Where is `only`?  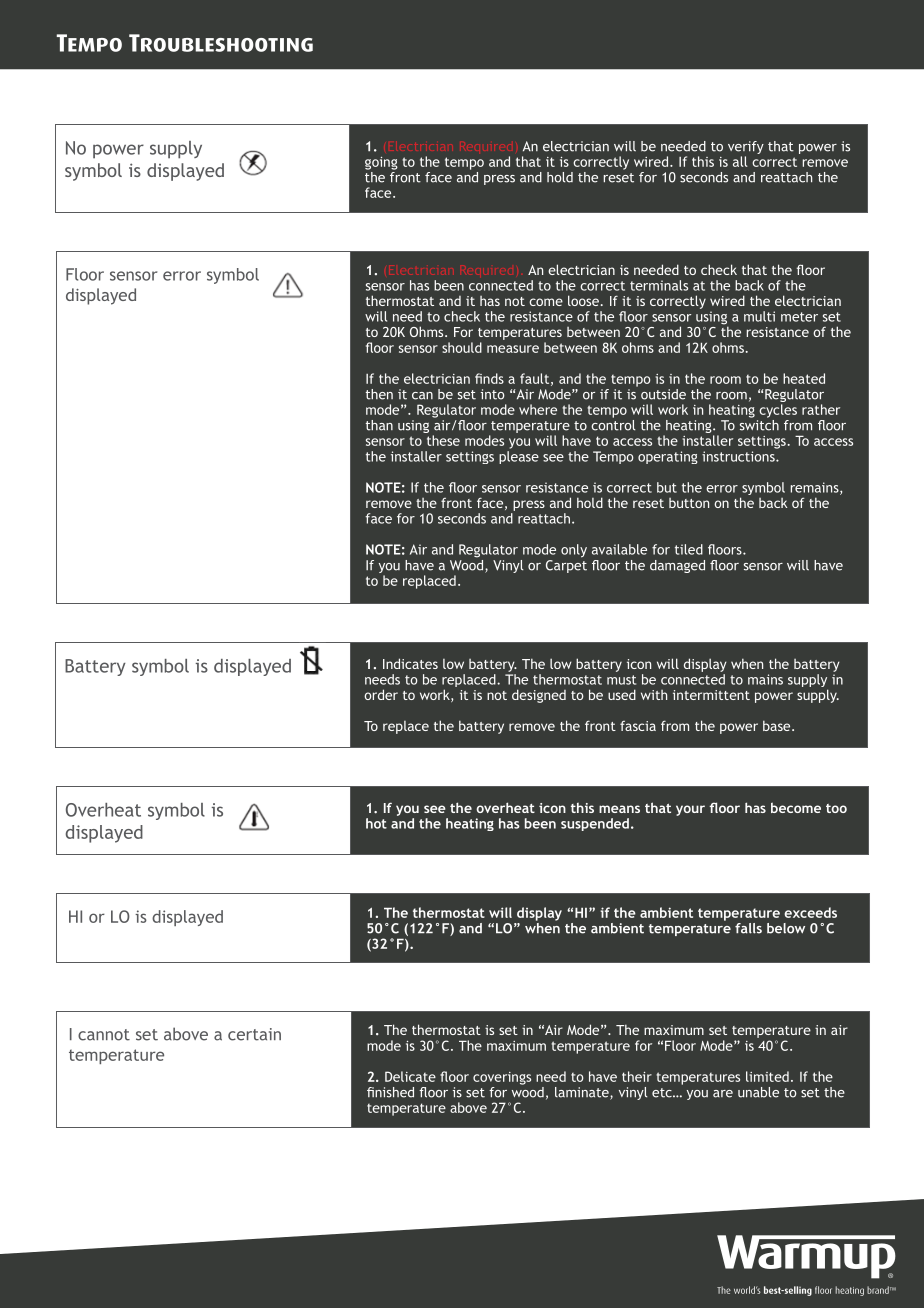 only is located at coordinates (574, 551).
